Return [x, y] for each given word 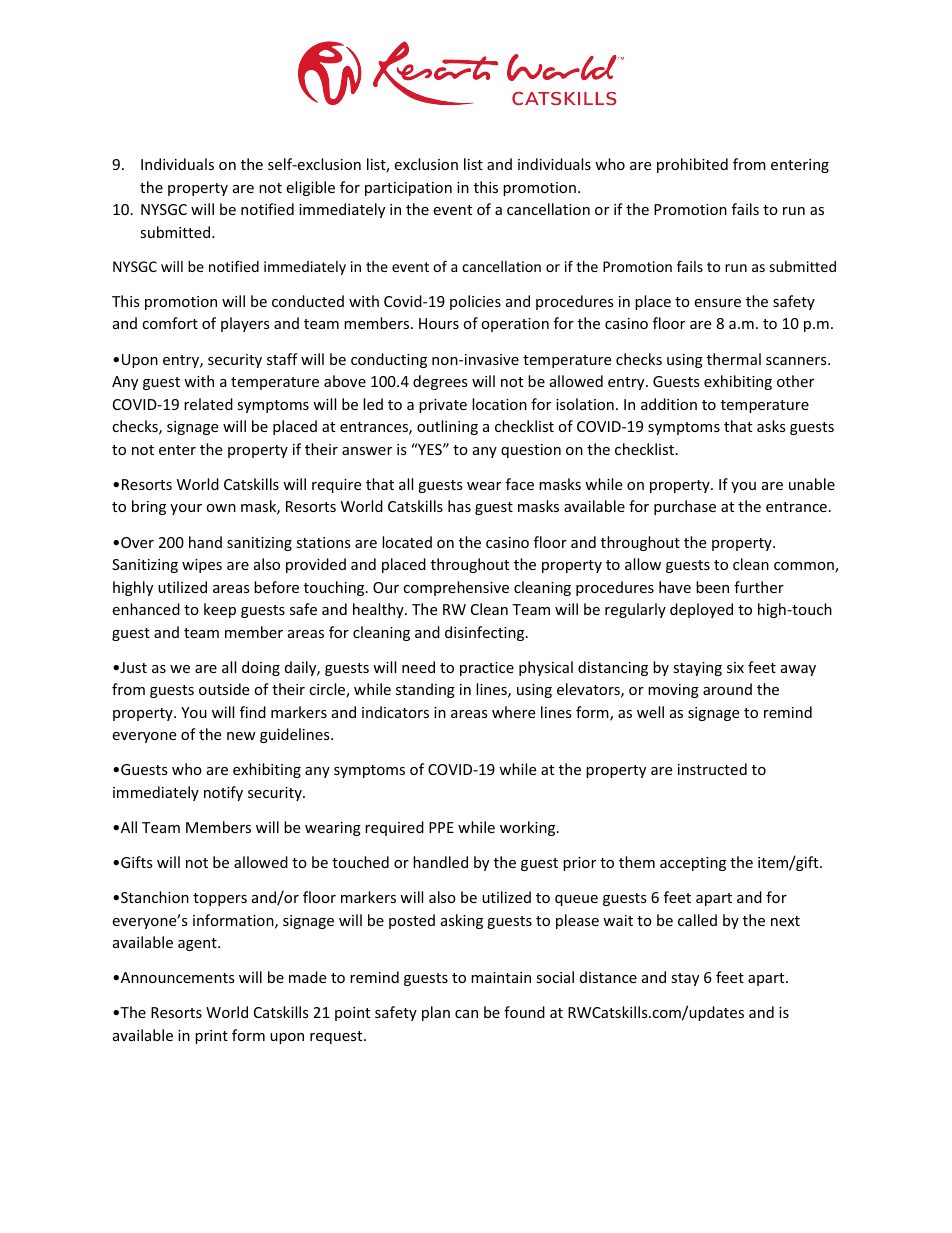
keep [220, 610]
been [712, 587]
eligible [310, 188]
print [211, 1037]
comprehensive [456, 588]
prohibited [692, 165]
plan [436, 1013]
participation [408, 189]
